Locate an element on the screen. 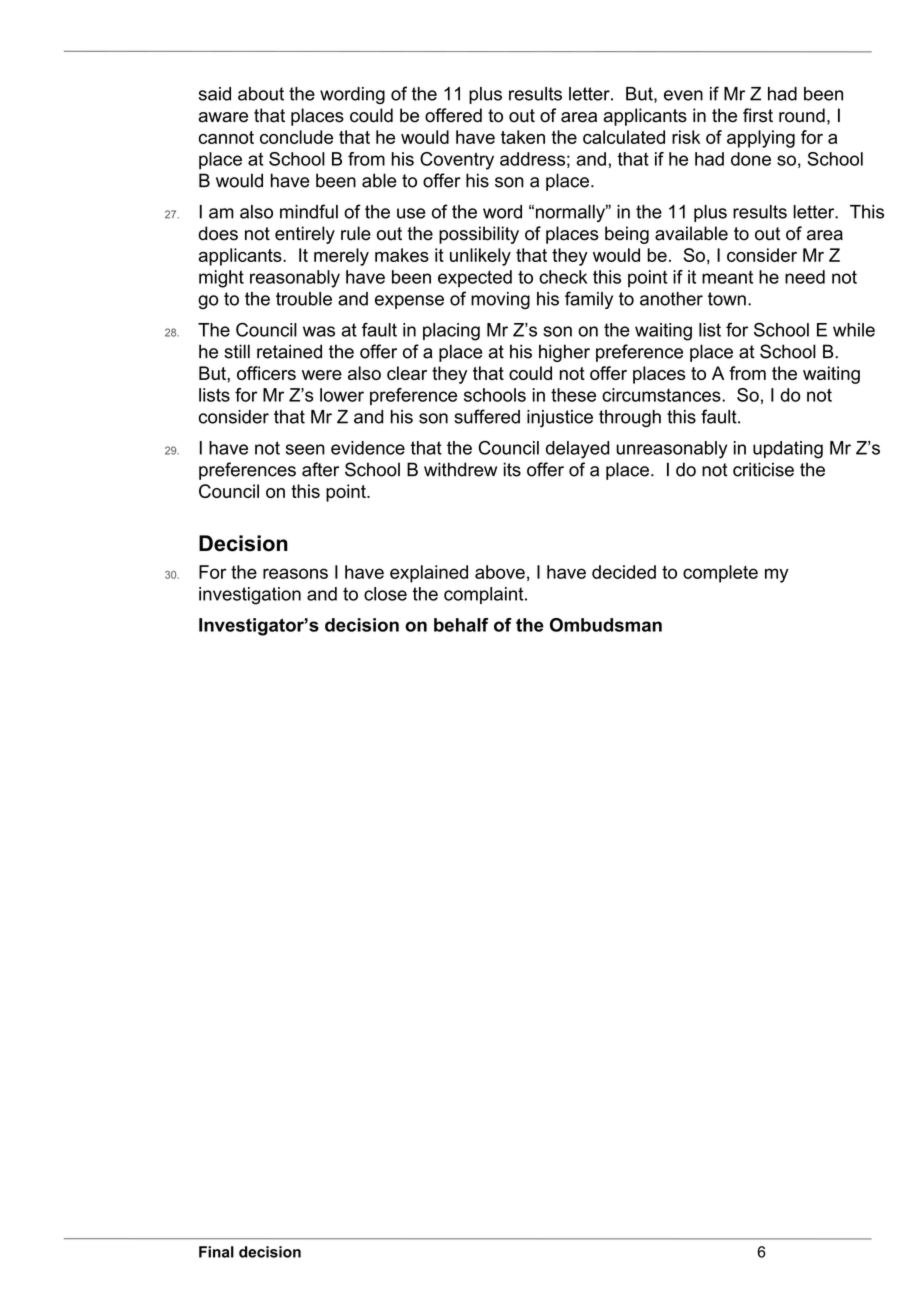 Image resolution: width=924 pixels, height=1308 pixels. complete is located at coordinates (720, 574).
